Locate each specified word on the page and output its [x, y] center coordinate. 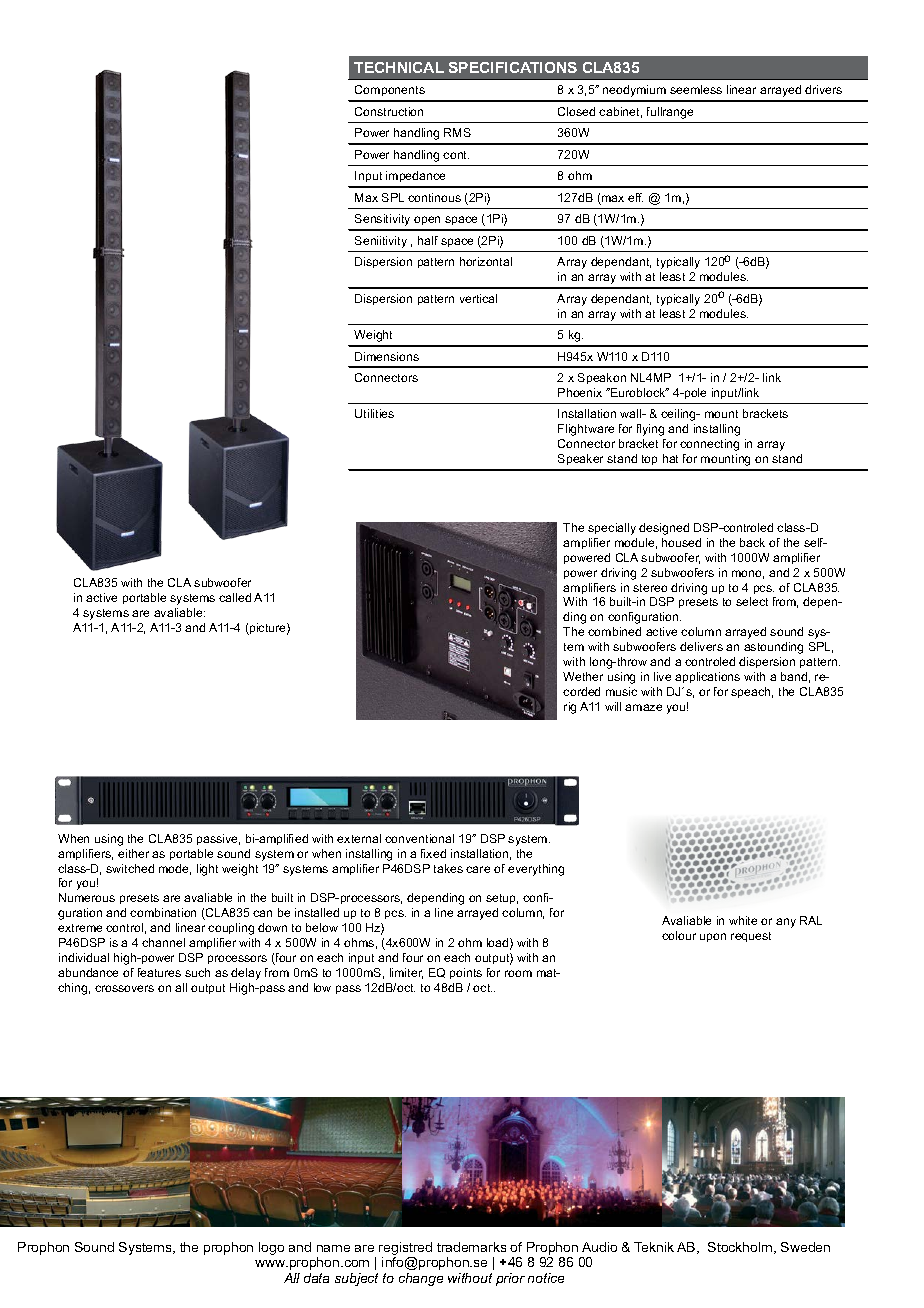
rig [570, 708]
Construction [389, 111]
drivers [823, 89]
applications [707, 677]
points [466, 973]
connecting [709, 445]
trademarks [471, 1247]
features [159, 972]
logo [271, 1248]
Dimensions [387, 356]
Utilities [374, 413]
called [235, 597]
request [751, 937]
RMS [457, 132]
